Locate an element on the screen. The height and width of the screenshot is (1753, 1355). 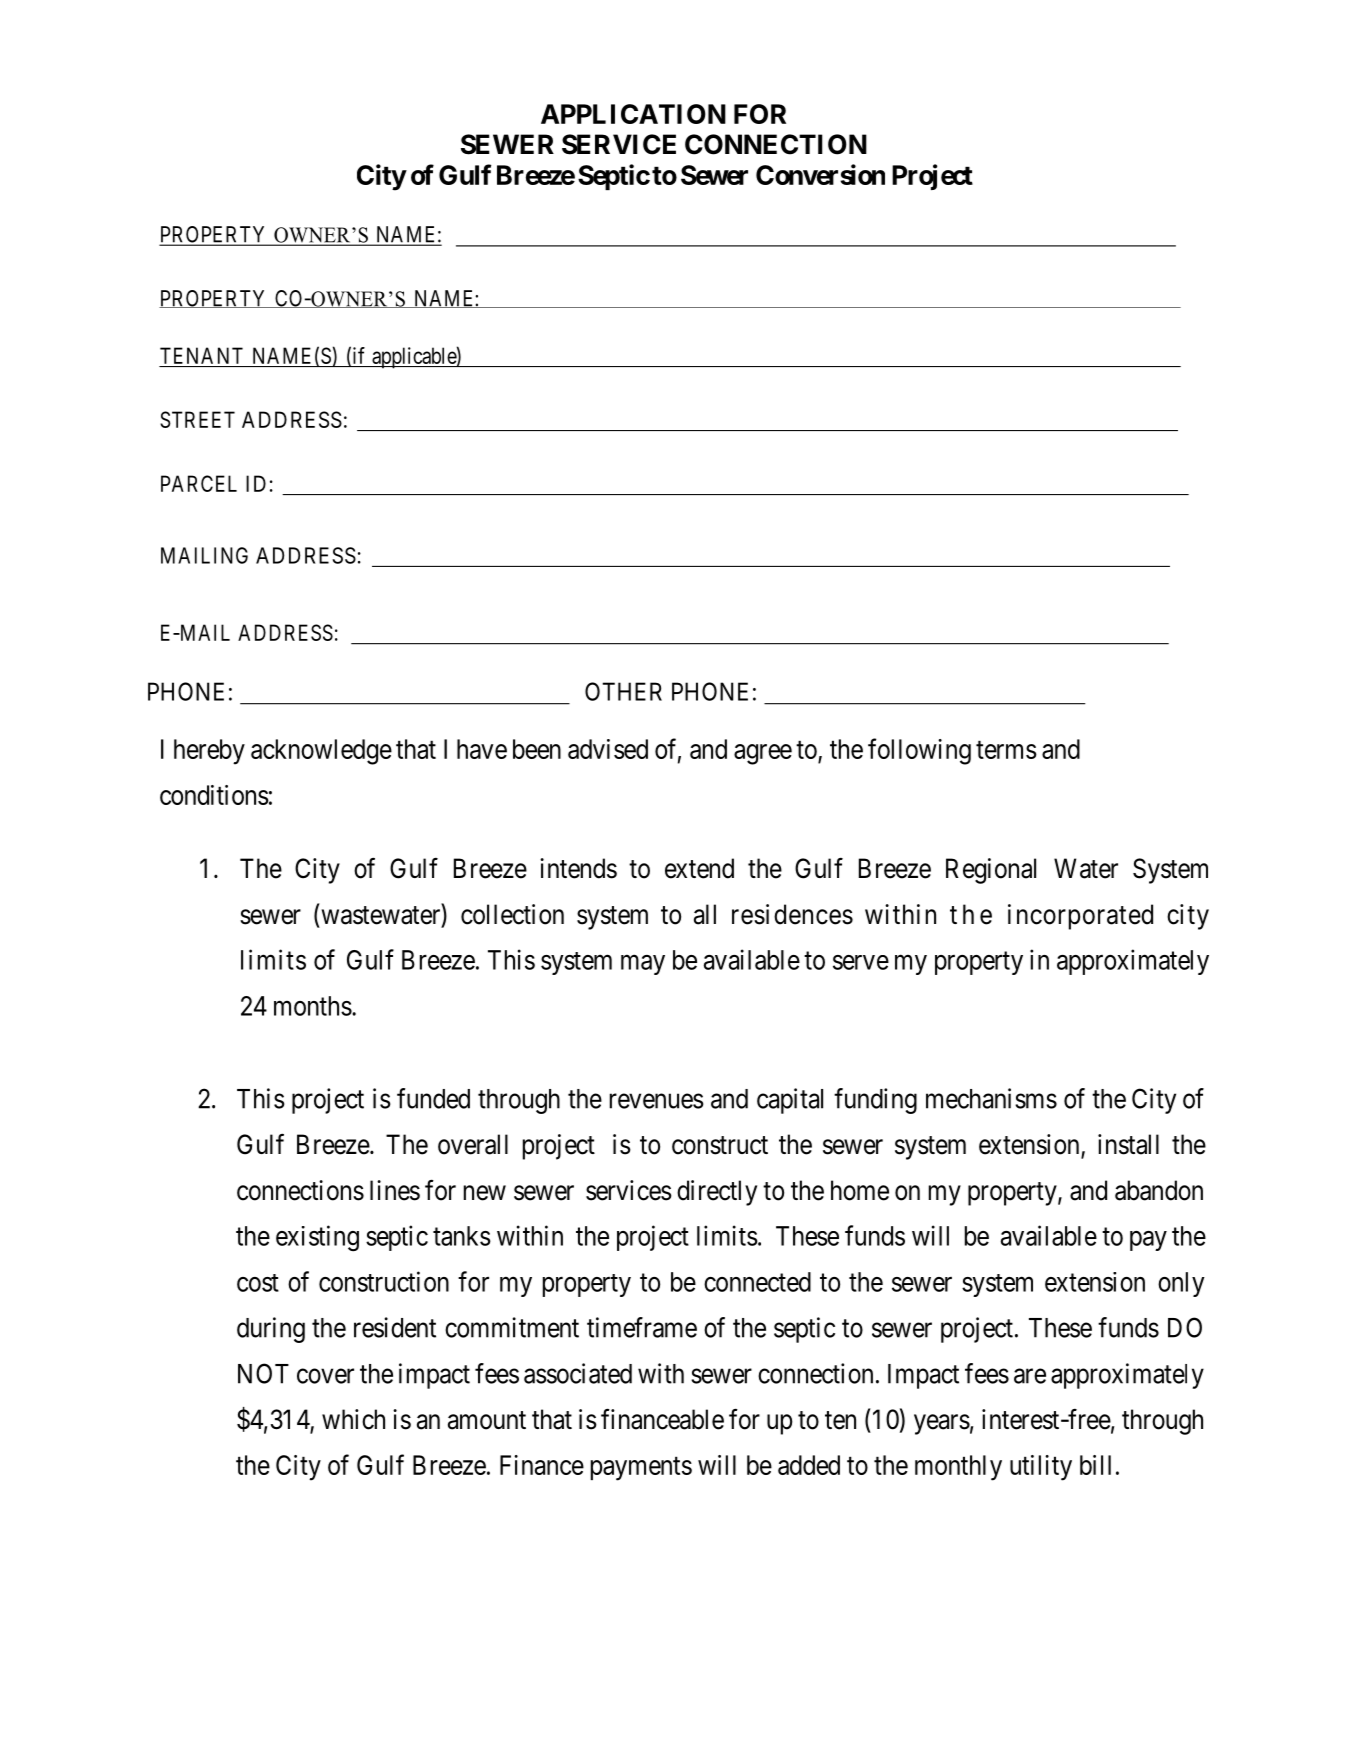
acknowledge is located at coordinates (321, 752).
